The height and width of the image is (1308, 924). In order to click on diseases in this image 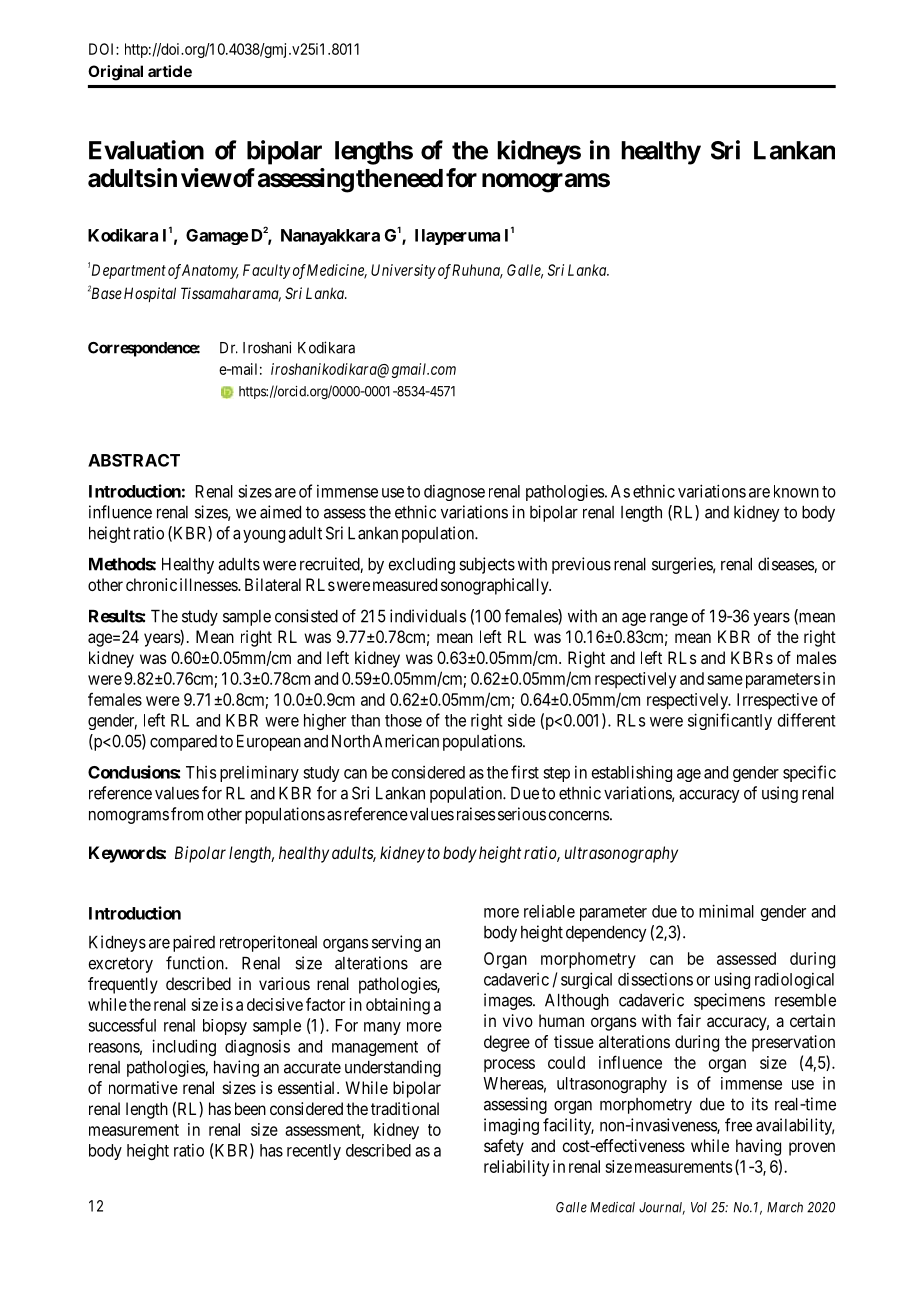, I will do `click(786, 565)`.
